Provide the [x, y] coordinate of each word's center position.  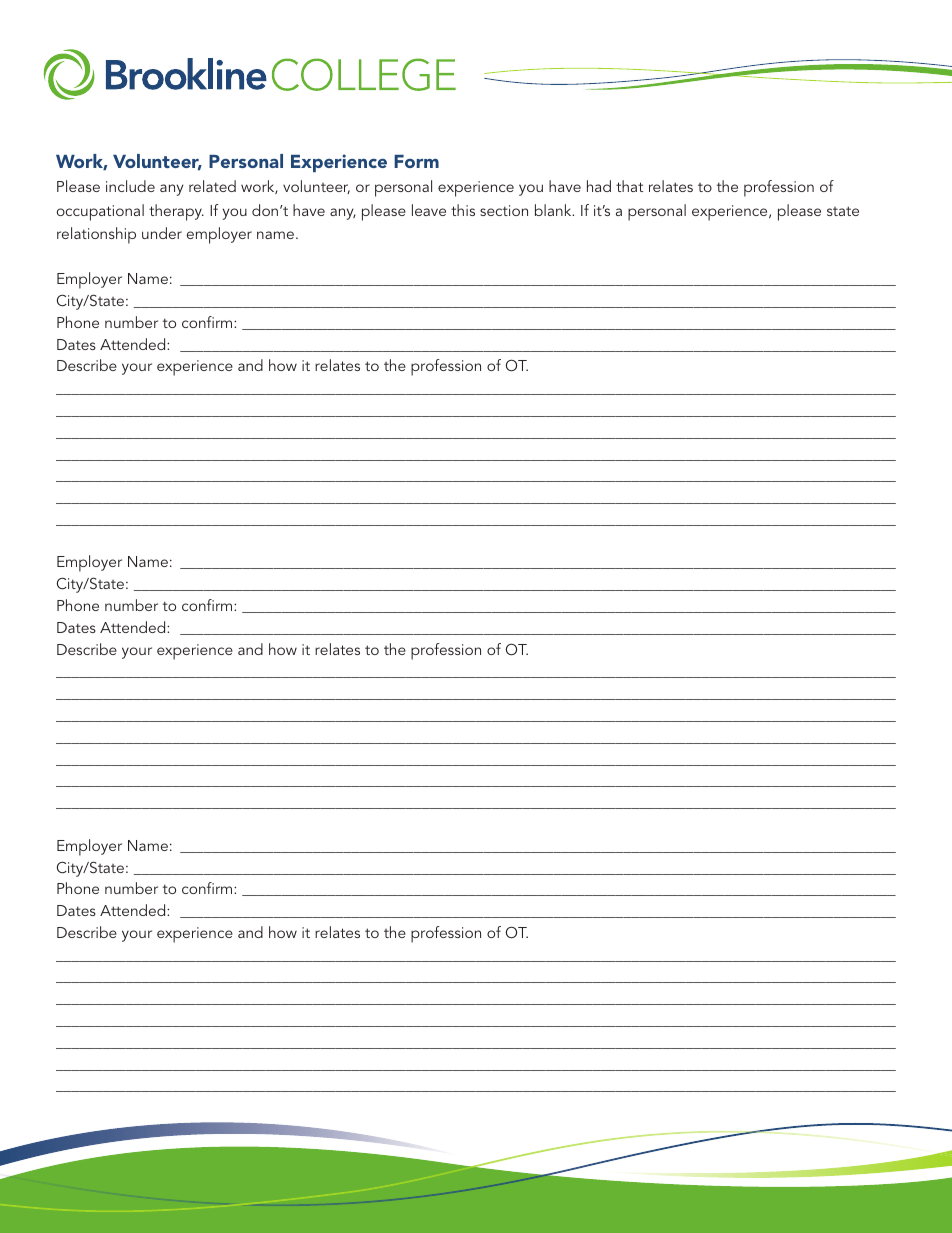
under [162, 233]
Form [416, 161]
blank [554, 210]
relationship [96, 235]
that [629, 186]
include [130, 186]
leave [429, 210]
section [504, 210]
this [463, 210]
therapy [176, 212]
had [599, 186]
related [212, 186]
